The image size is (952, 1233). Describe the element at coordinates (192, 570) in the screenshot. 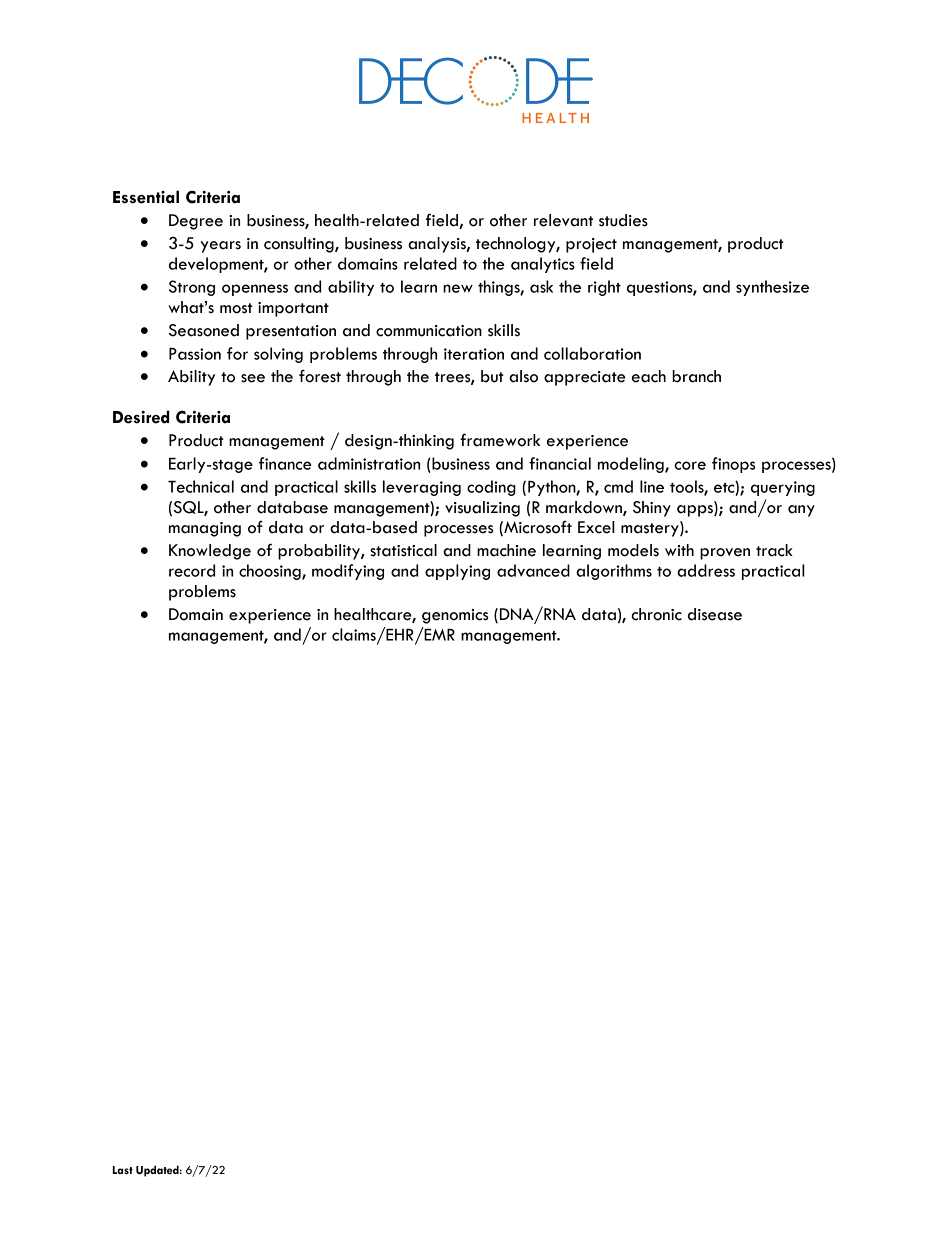

I see `record` at that location.
